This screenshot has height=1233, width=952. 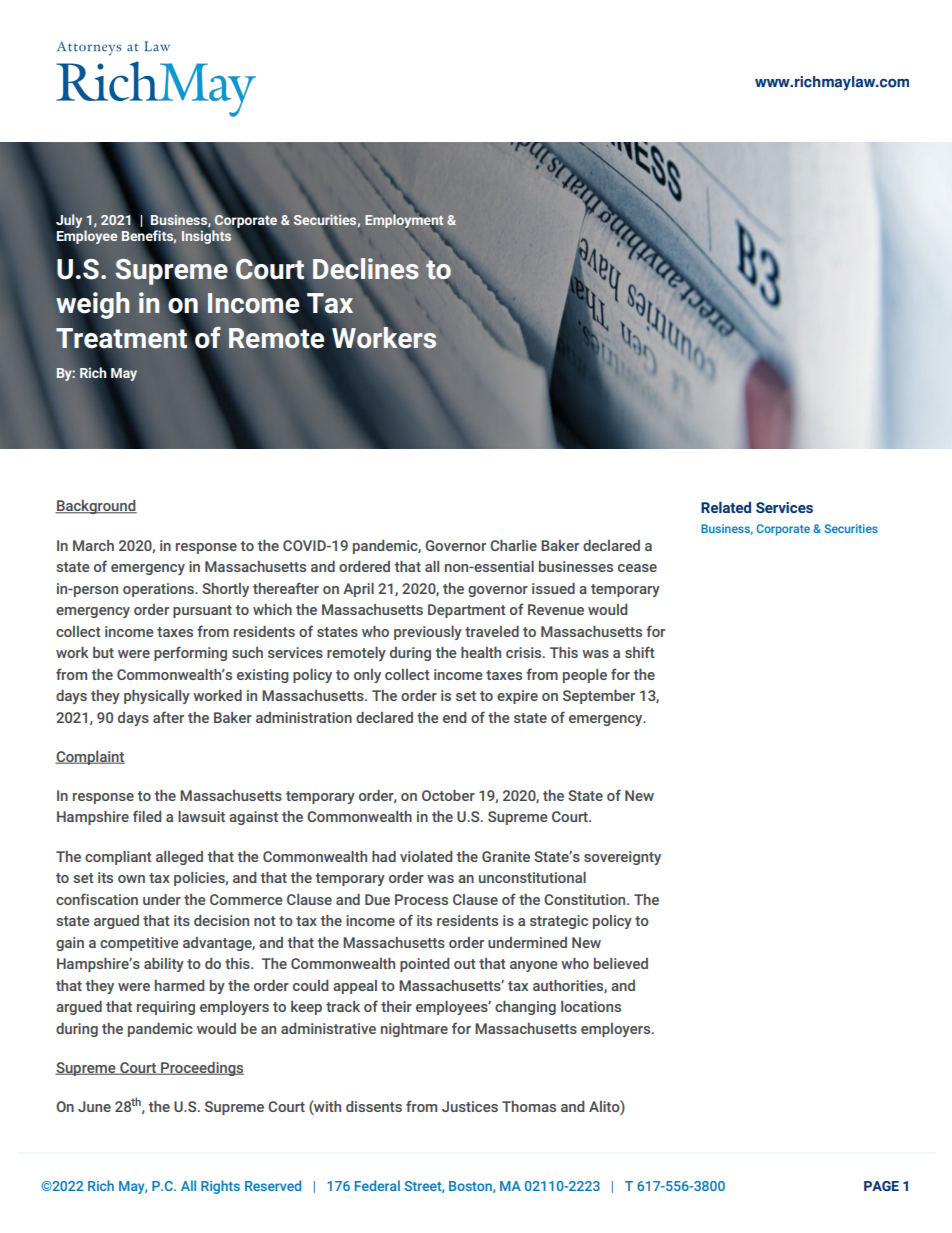 I want to click on Employment, so click(x=404, y=221).
